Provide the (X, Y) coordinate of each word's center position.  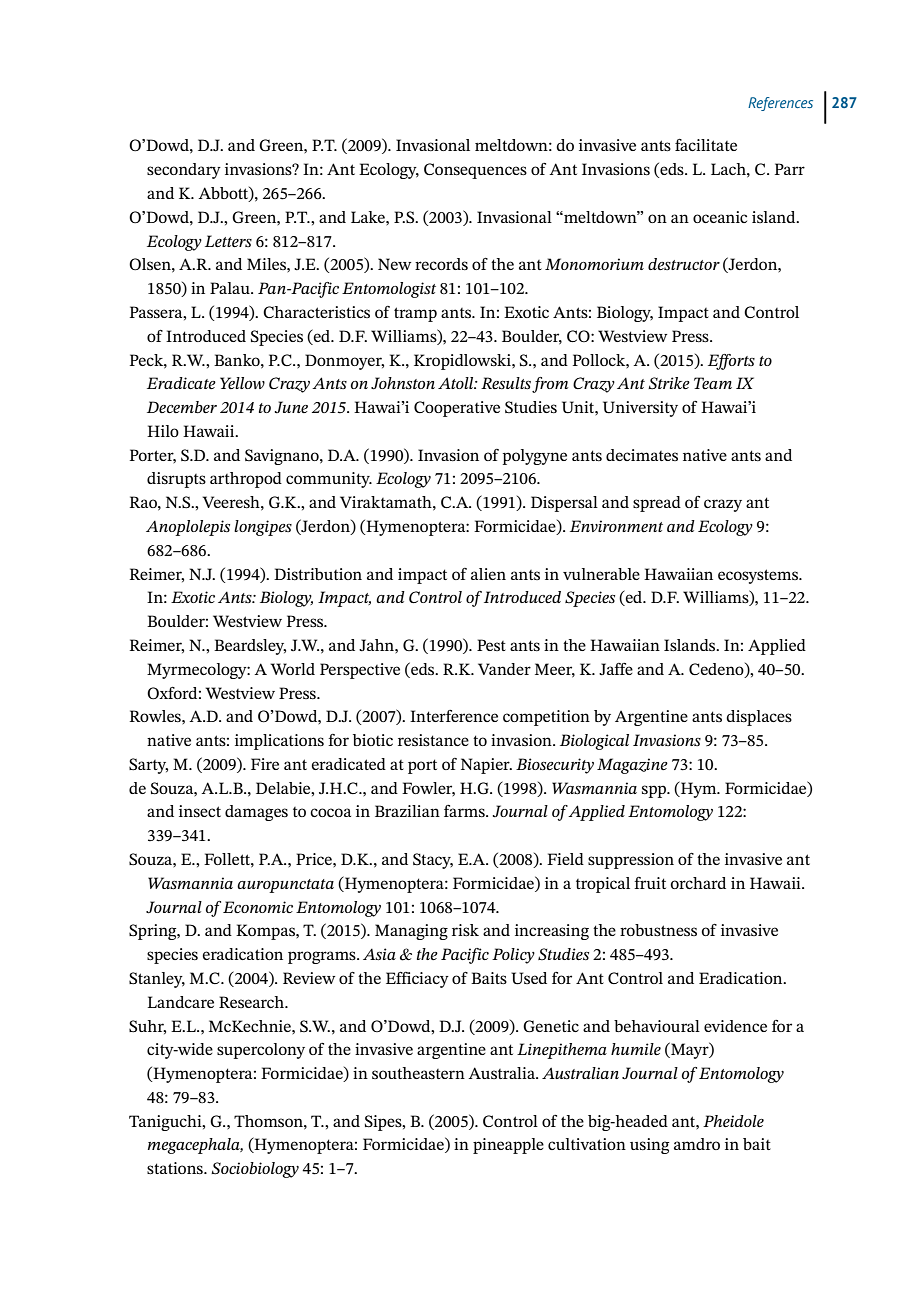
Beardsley (250, 647)
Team (713, 383)
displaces (759, 718)
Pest (491, 645)
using (649, 1146)
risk (465, 930)
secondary (184, 171)
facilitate (706, 145)
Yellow (242, 383)
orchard (698, 883)
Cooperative (457, 409)
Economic (258, 907)
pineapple (508, 1146)
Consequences (475, 171)
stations (176, 1168)
